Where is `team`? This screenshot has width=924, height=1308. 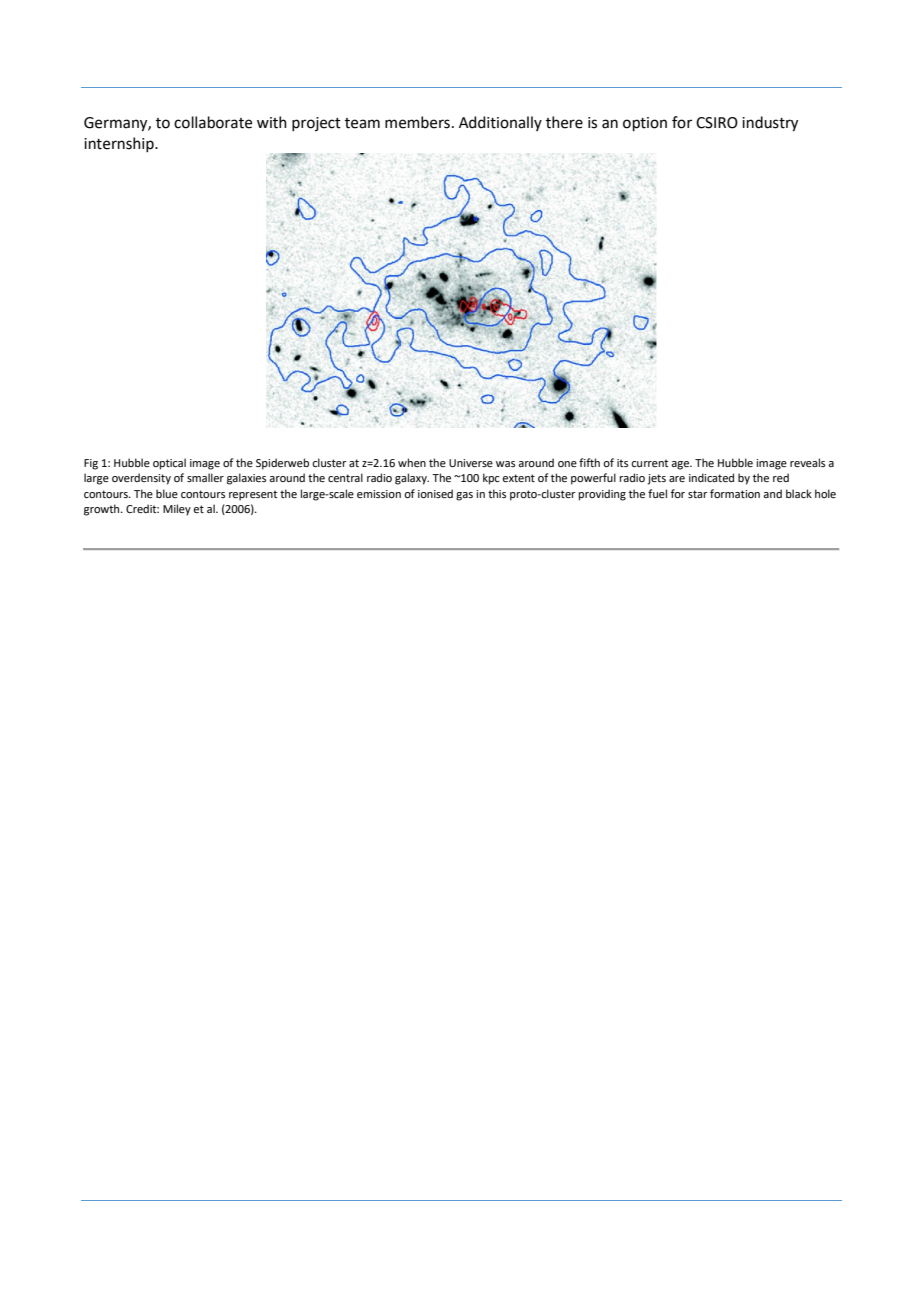
team is located at coordinates (362, 123).
